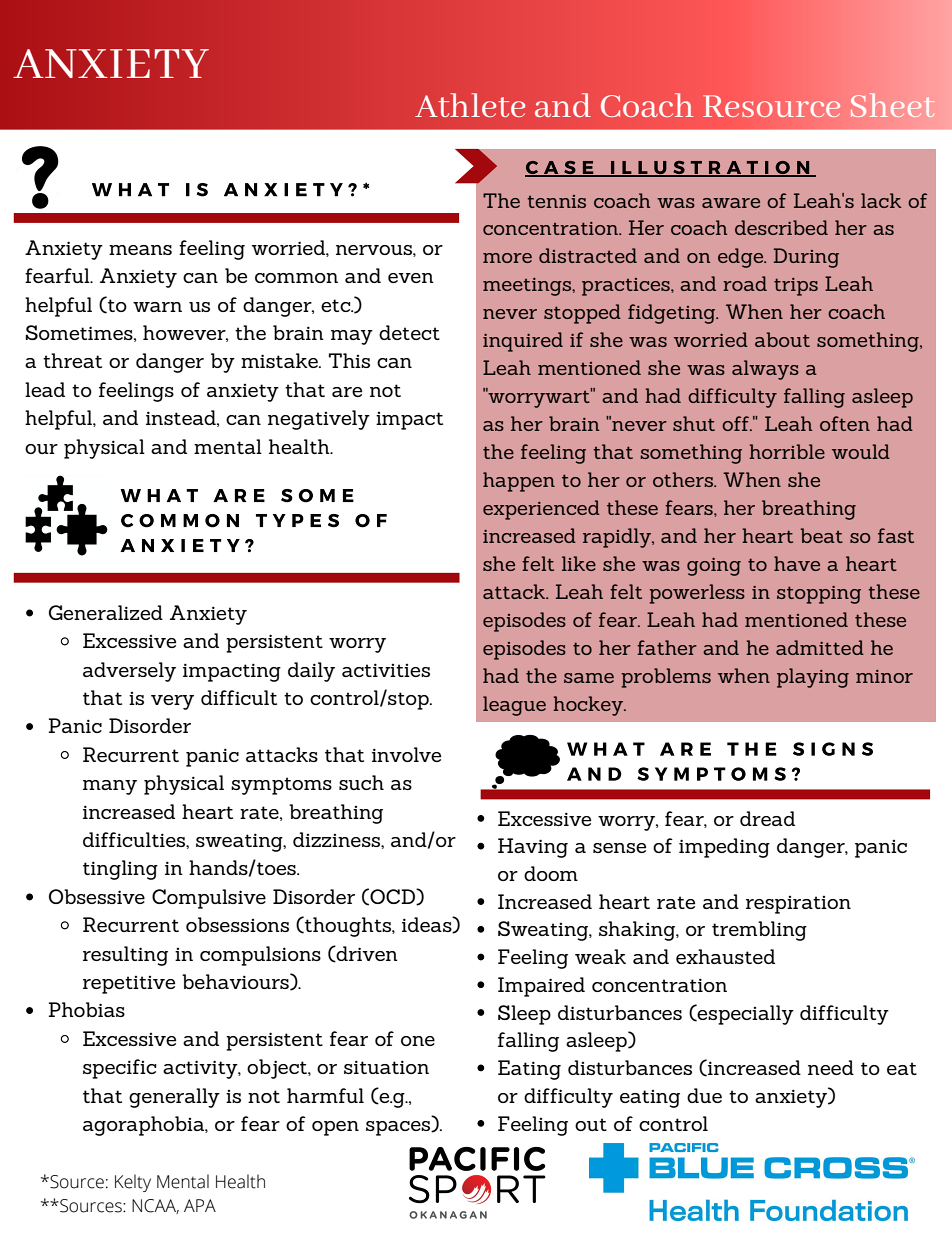  What do you see at coordinates (892, 105) in the image?
I see `Sheet` at bounding box center [892, 105].
